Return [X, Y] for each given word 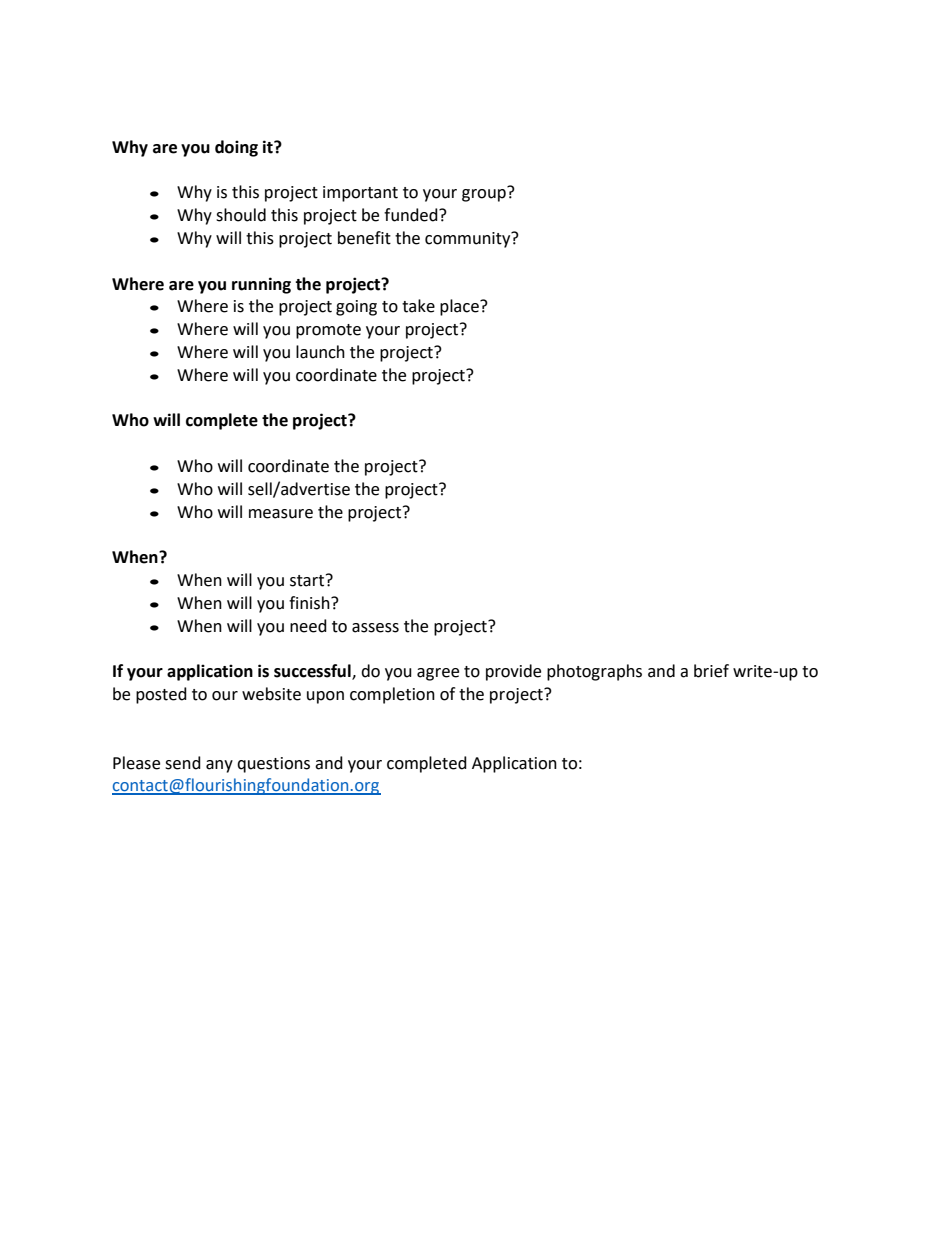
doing [236, 148]
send [183, 763]
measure [281, 514]
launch [320, 352]
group [485, 194]
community [469, 239]
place [460, 307]
